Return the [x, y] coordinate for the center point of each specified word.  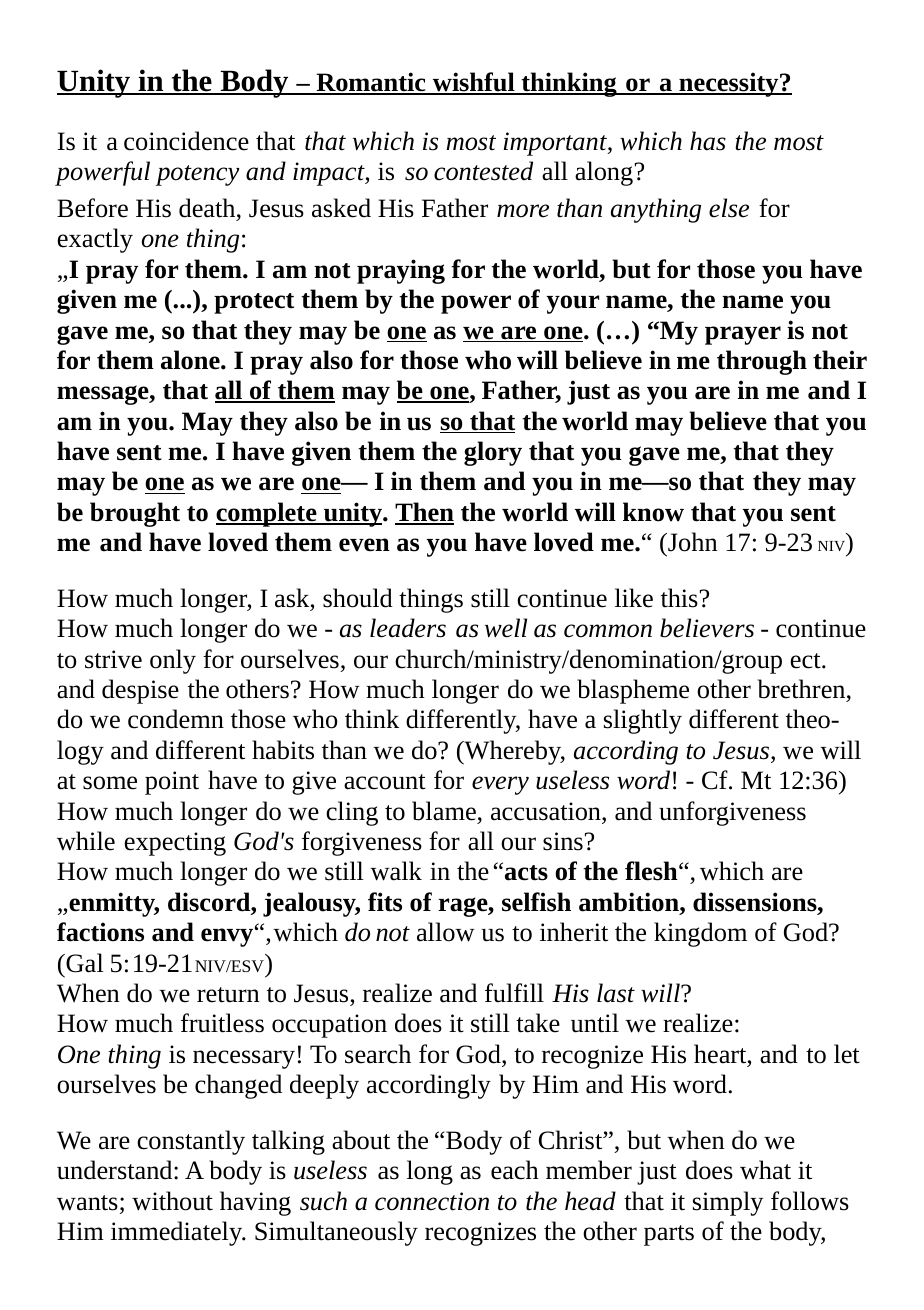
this [679, 598]
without [172, 1201]
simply [728, 1203]
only [173, 661]
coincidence [186, 141]
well [506, 628]
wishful [474, 83]
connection [432, 1201]
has [708, 141]
